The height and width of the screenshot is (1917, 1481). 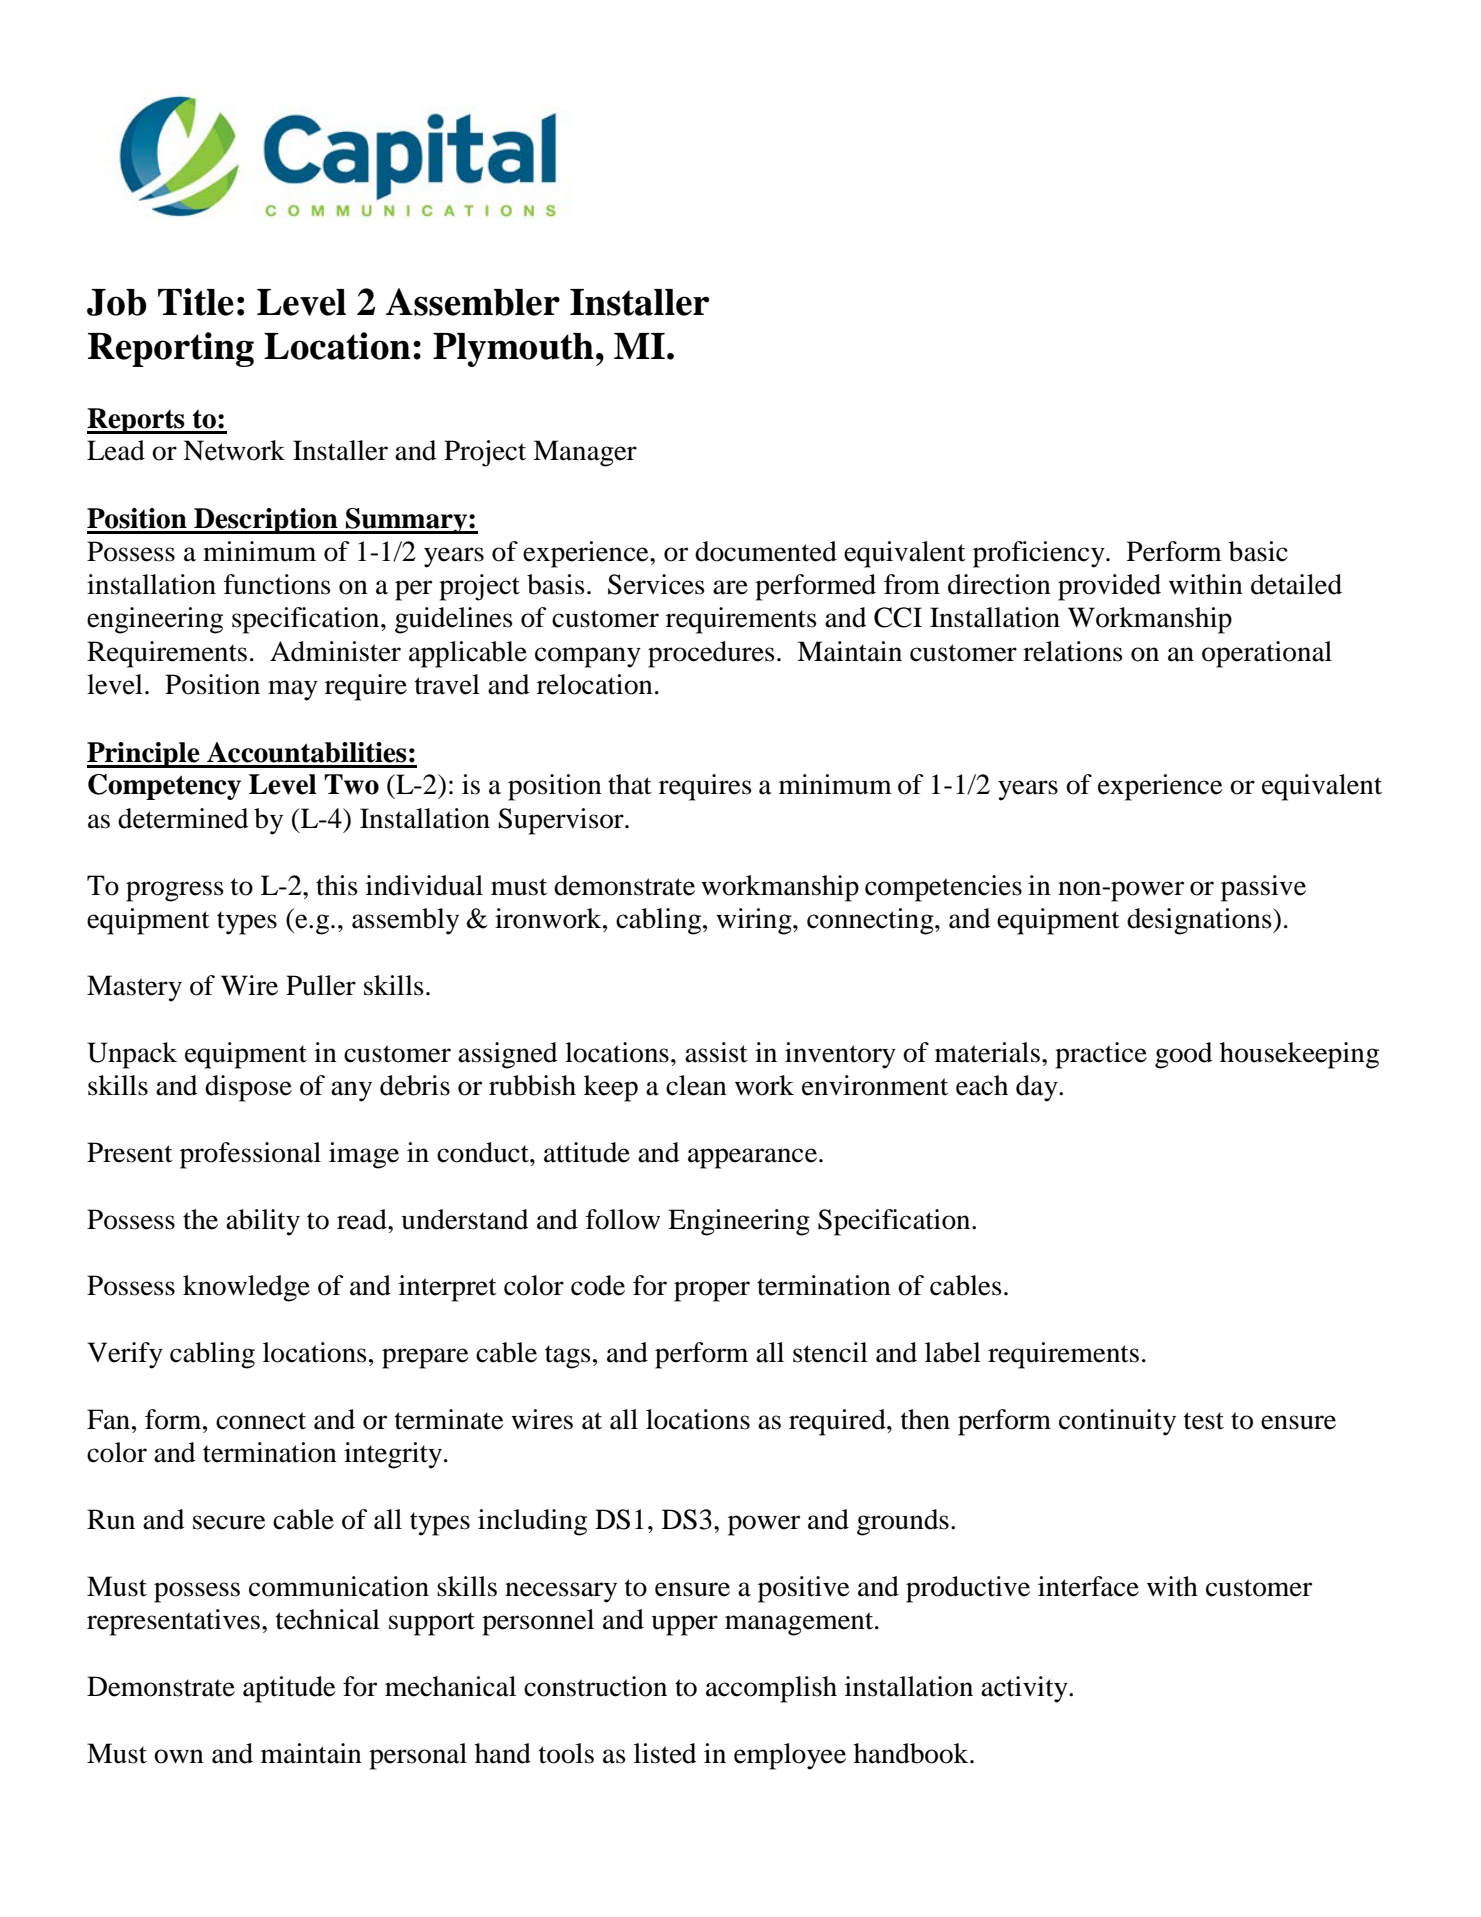 What do you see at coordinates (246, 1288) in the screenshot?
I see `knowledge` at bounding box center [246, 1288].
